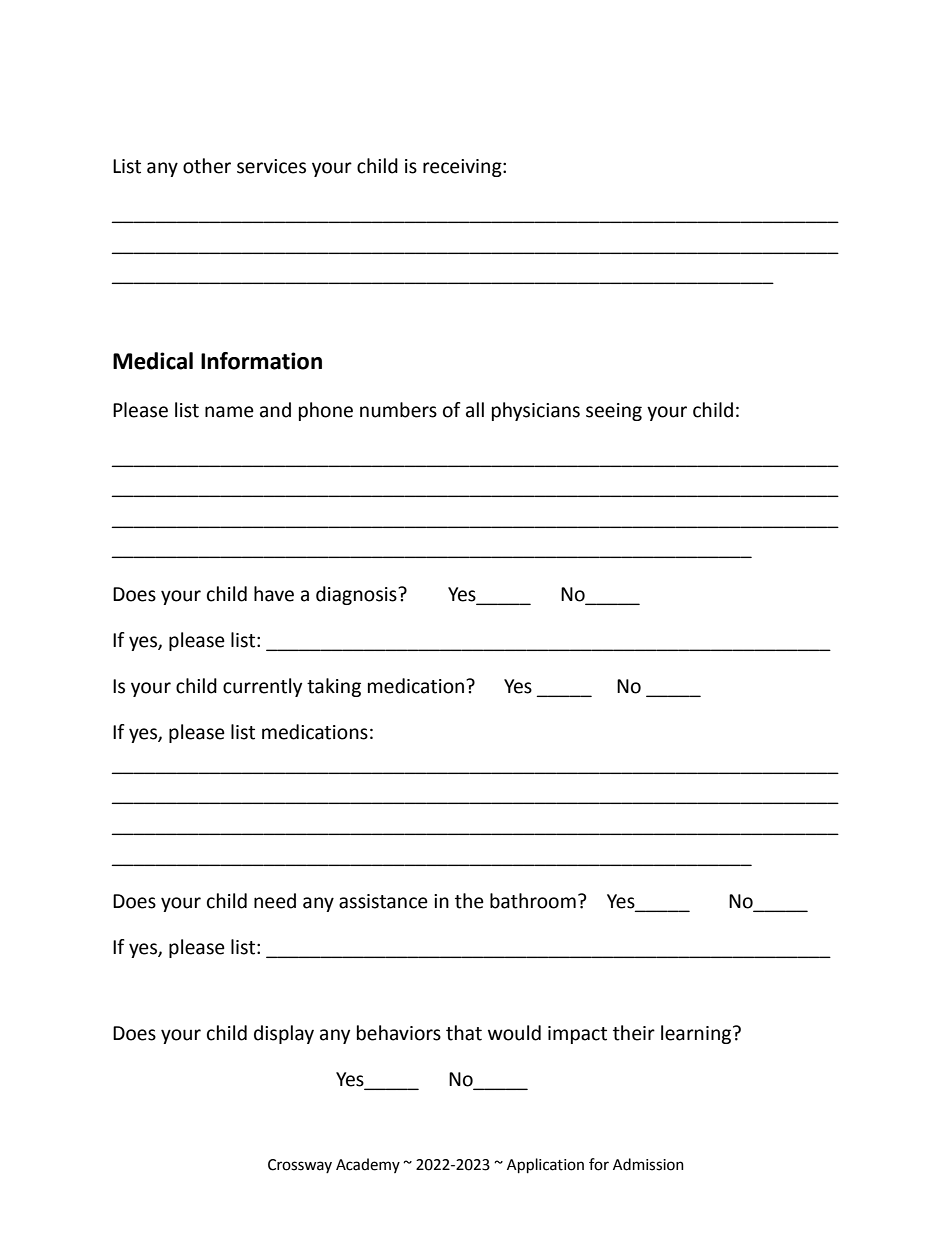 The height and width of the screenshot is (1233, 952). Describe the element at coordinates (284, 1034) in the screenshot. I see `display` at that location.
